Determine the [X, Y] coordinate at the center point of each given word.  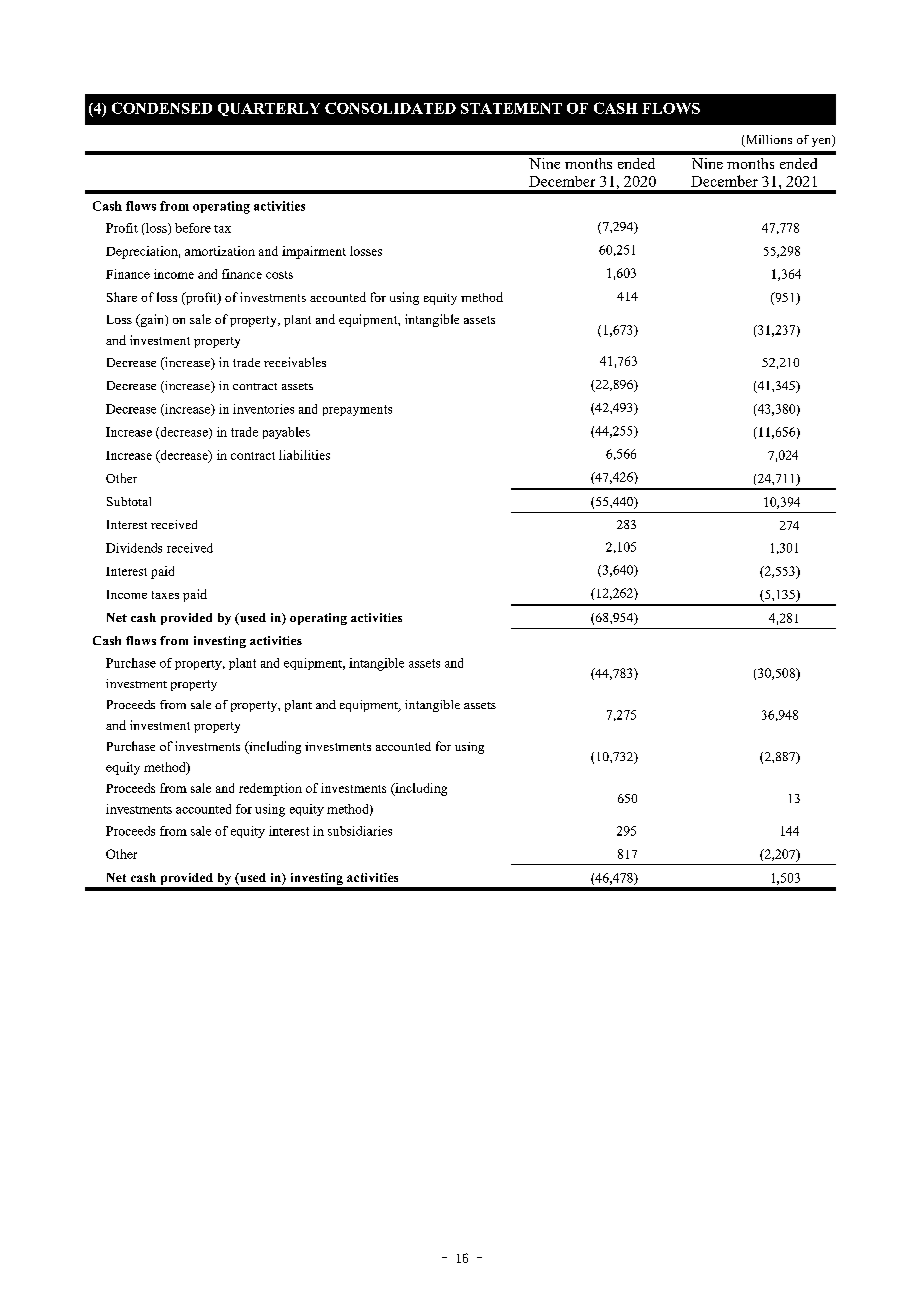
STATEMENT [511, 108]
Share [122, 297]
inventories [263, 409]
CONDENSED [162, 108]
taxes [165, 595]
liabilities [304, 455]
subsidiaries [360, 831]
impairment [314, 252]
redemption [270, 789]
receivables [295, 362]
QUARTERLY [269, 109]
